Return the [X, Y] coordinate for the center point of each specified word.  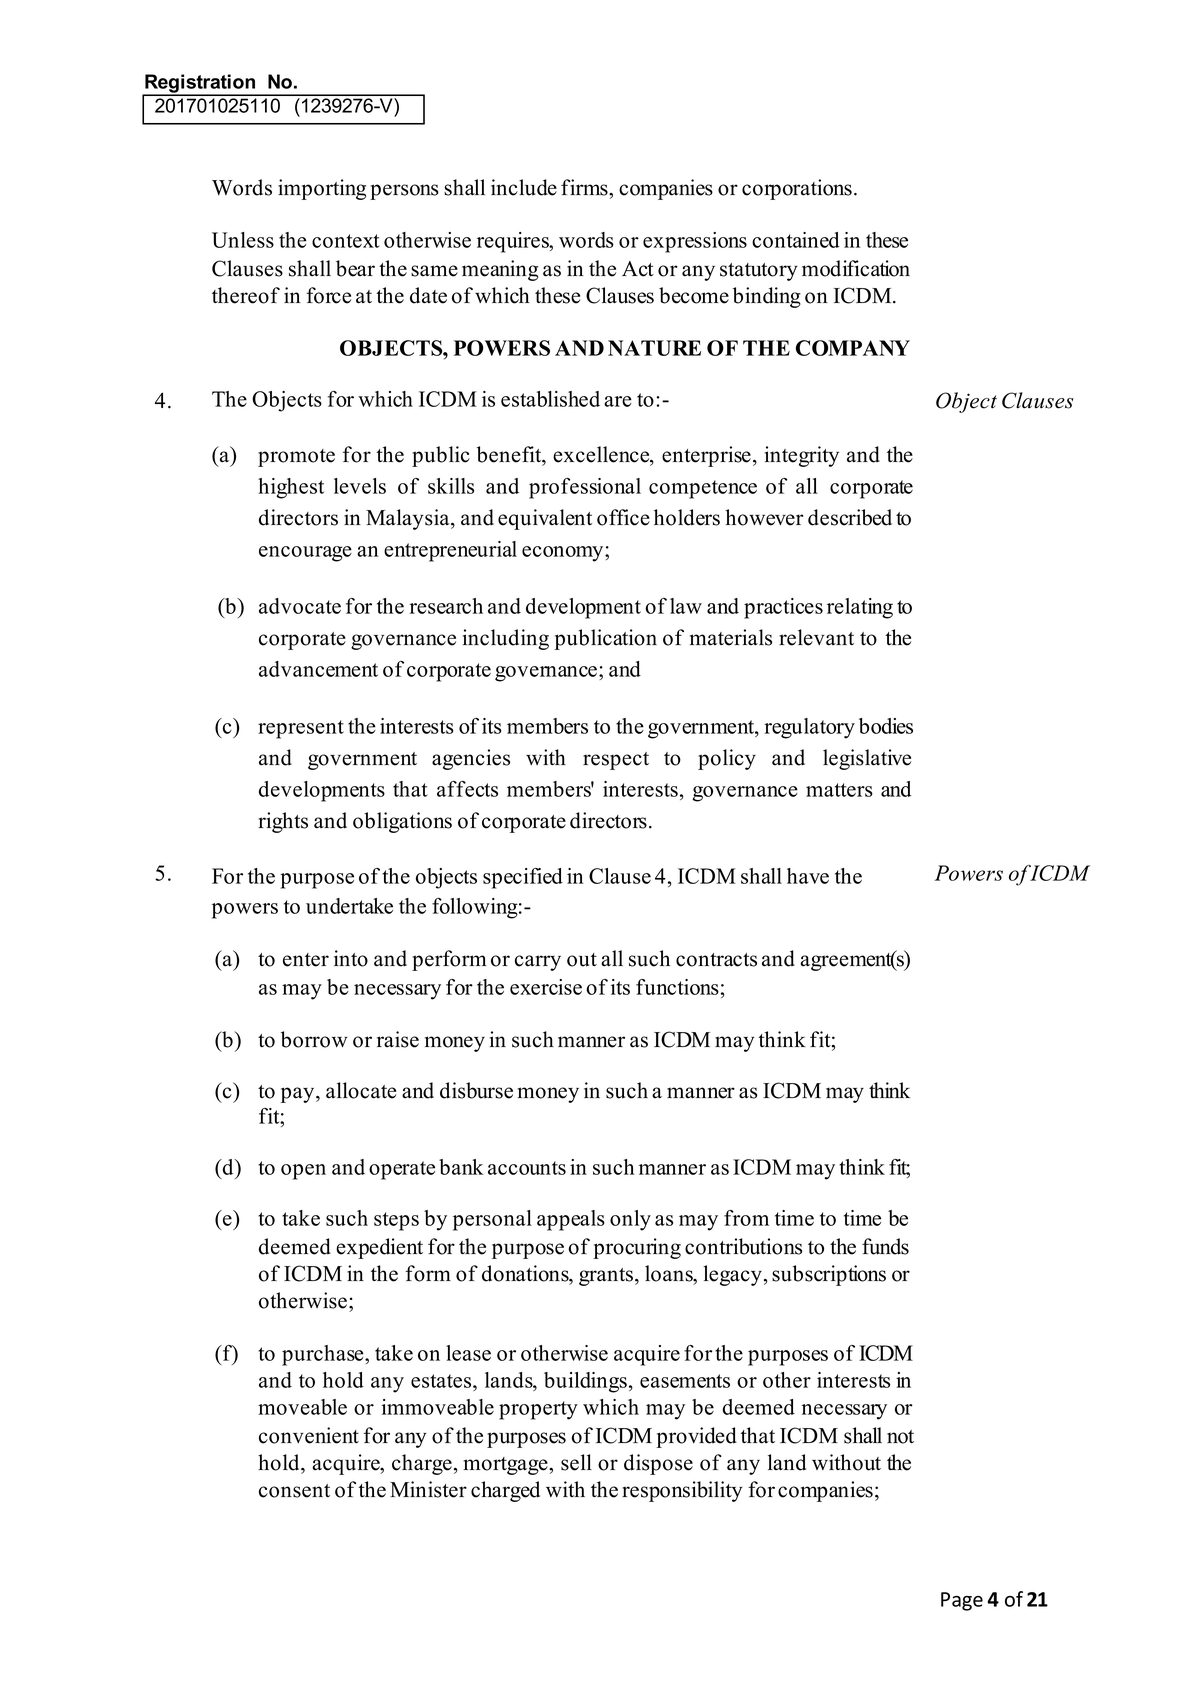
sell [576, 1462]
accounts [527, 1168]
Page [962, 1601]
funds [885, 1246]
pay [299, 1095]
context [346, 241]
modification [856, 268]
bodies [886, 726]
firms [585, 187]
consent [294, 1491]
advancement [318, 669]
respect [616, 761]
